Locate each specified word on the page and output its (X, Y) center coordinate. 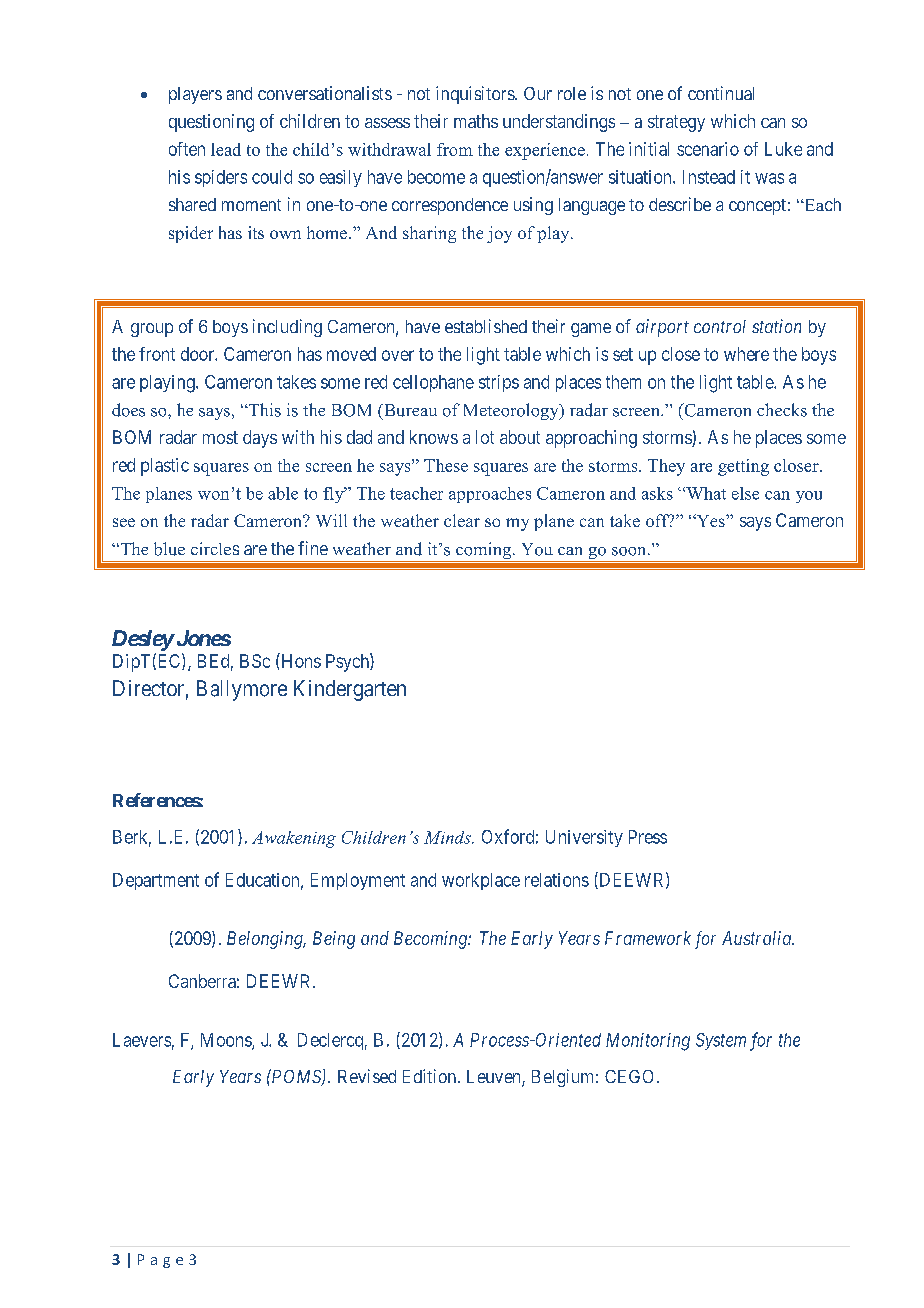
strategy (676, 123)
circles (215, 548)
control (720, 326)
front (157, 354)
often (187, 149)
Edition (431, 1076)
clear (462, 520)
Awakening (294, 839)
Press (648, 837)
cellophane (433, 383)
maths (476, 121)
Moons (227, 1041)
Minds (448, 837)
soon (630, 551)
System (721, 1041)
